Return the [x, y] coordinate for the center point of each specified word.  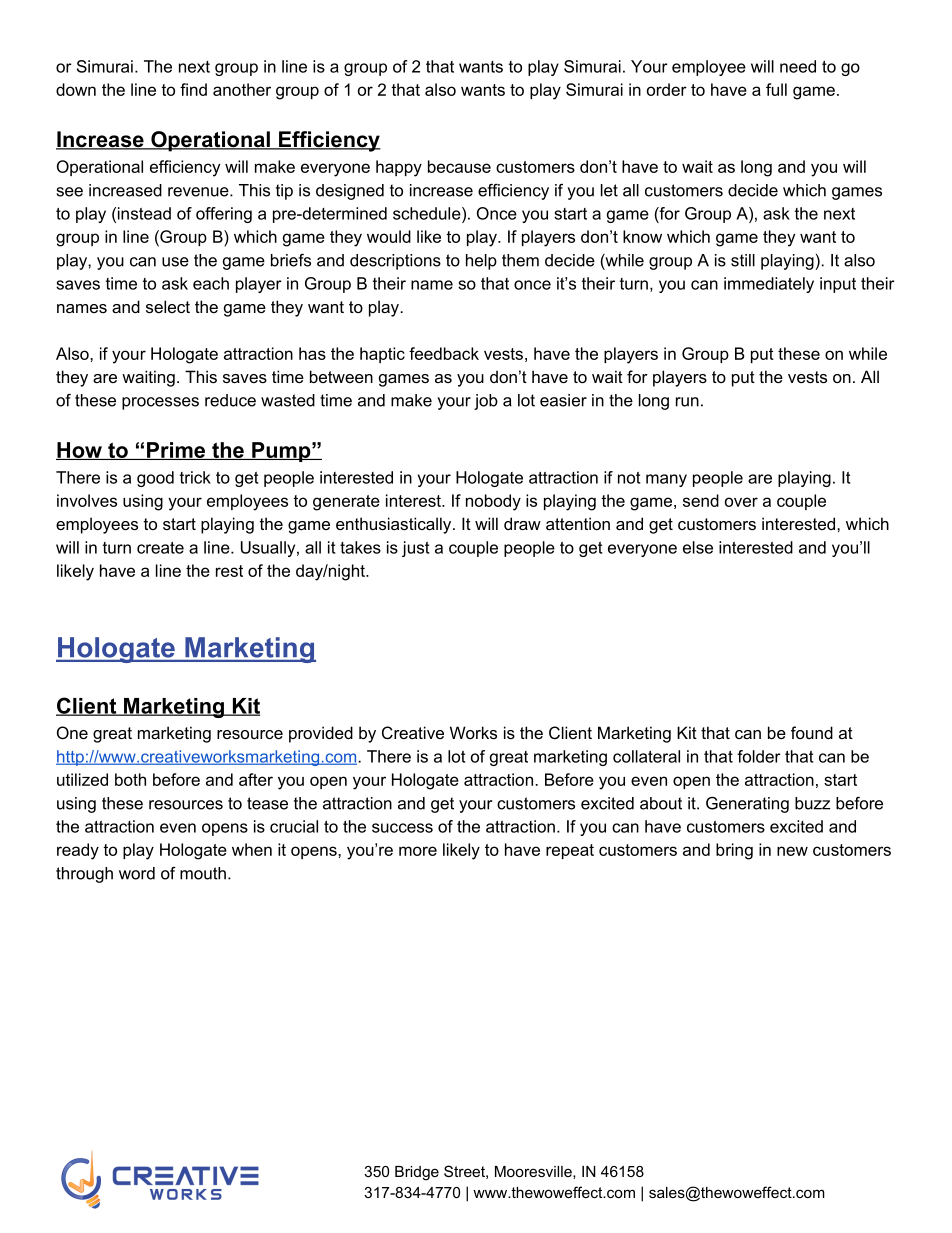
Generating [747, 804]
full [776, 89]
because [459, 166]
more [418, 851]
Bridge [417, 1173]
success [402, 828]
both [130, 779]
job [486, 402]
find [193, 89]
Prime [176, 451]
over [741, 502]
